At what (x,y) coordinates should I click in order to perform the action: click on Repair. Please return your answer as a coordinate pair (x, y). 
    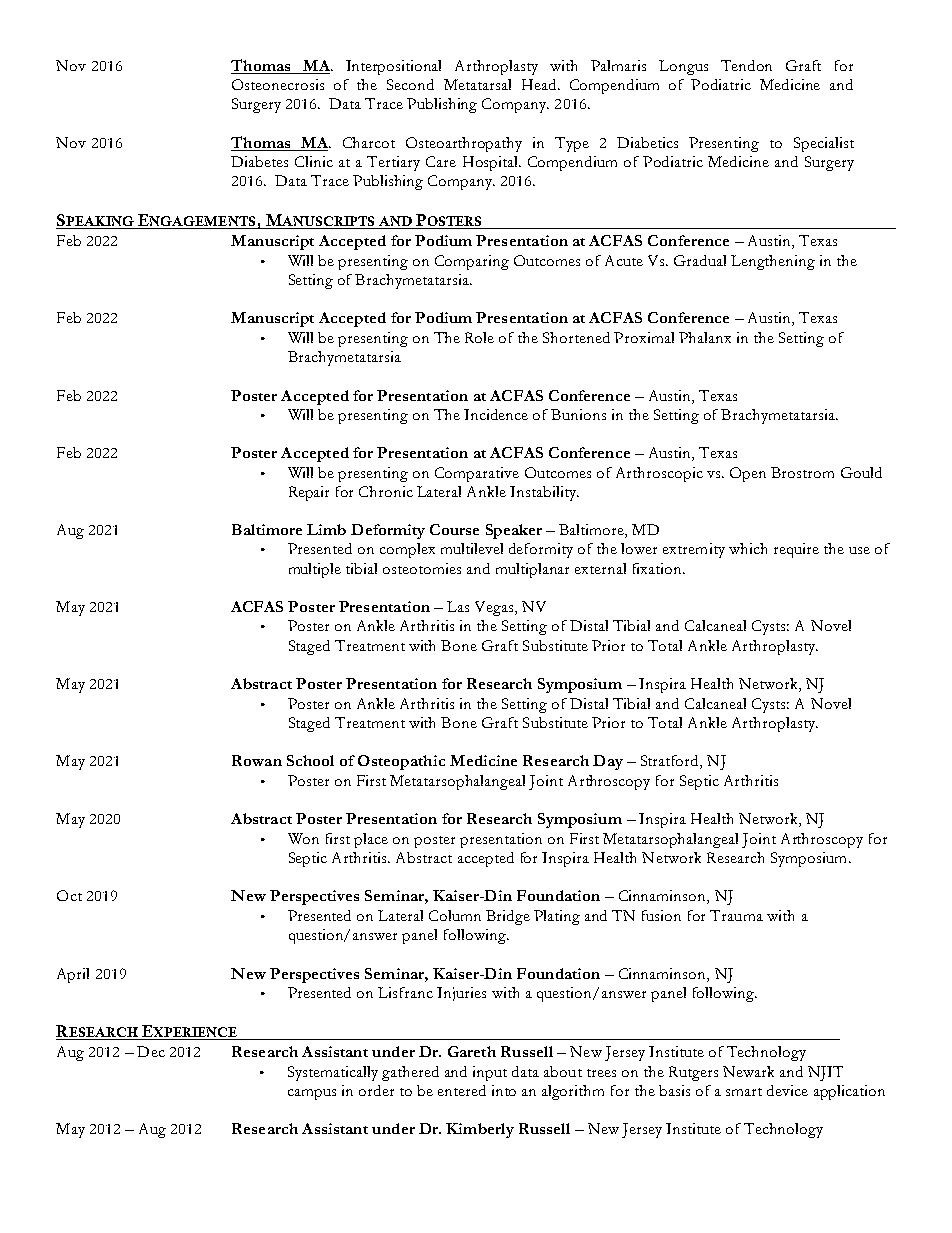
    Looking at the image, I should click on (309, 493).
